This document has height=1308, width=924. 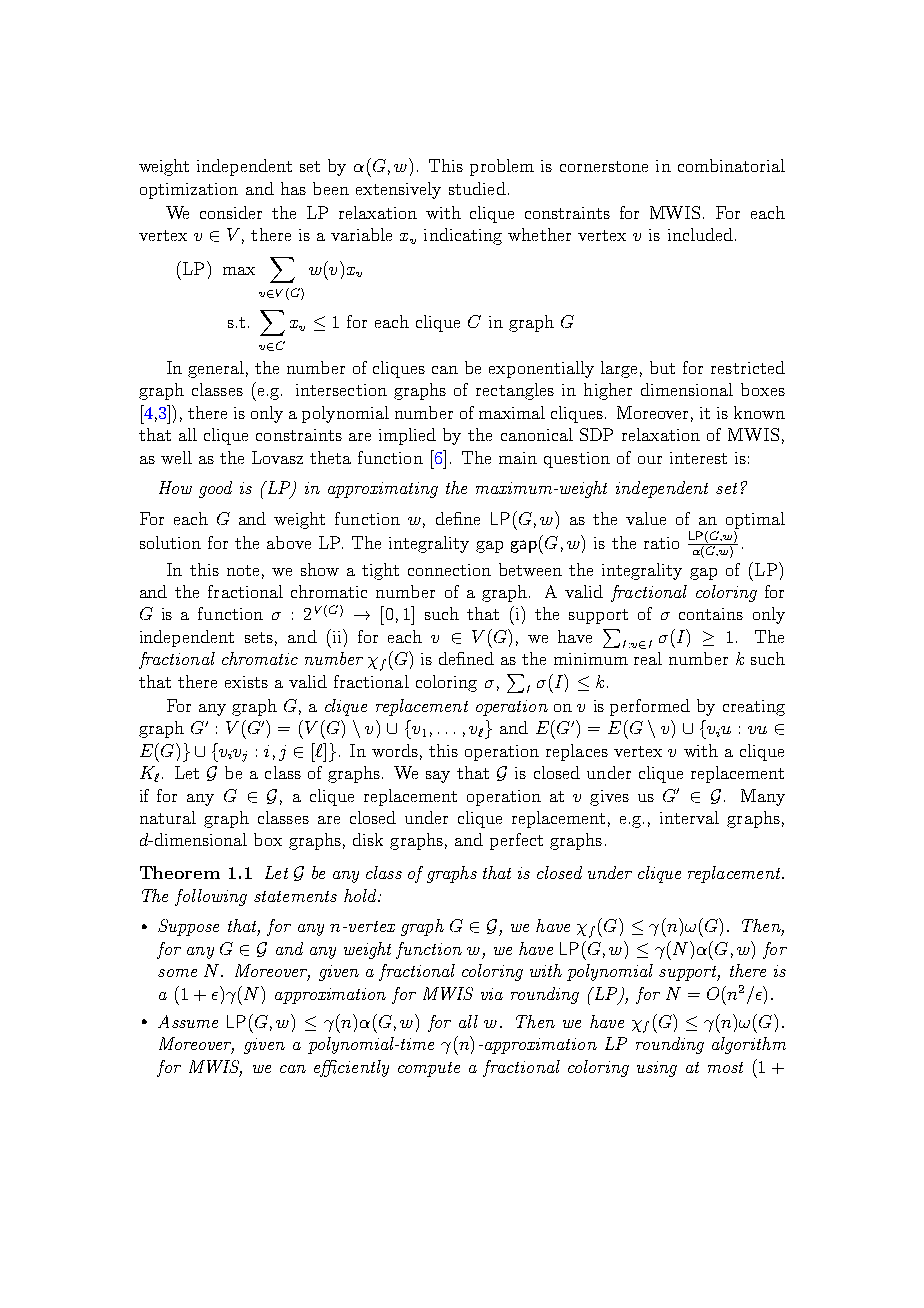 I want to click on consider, so click(x=231, y=212).
